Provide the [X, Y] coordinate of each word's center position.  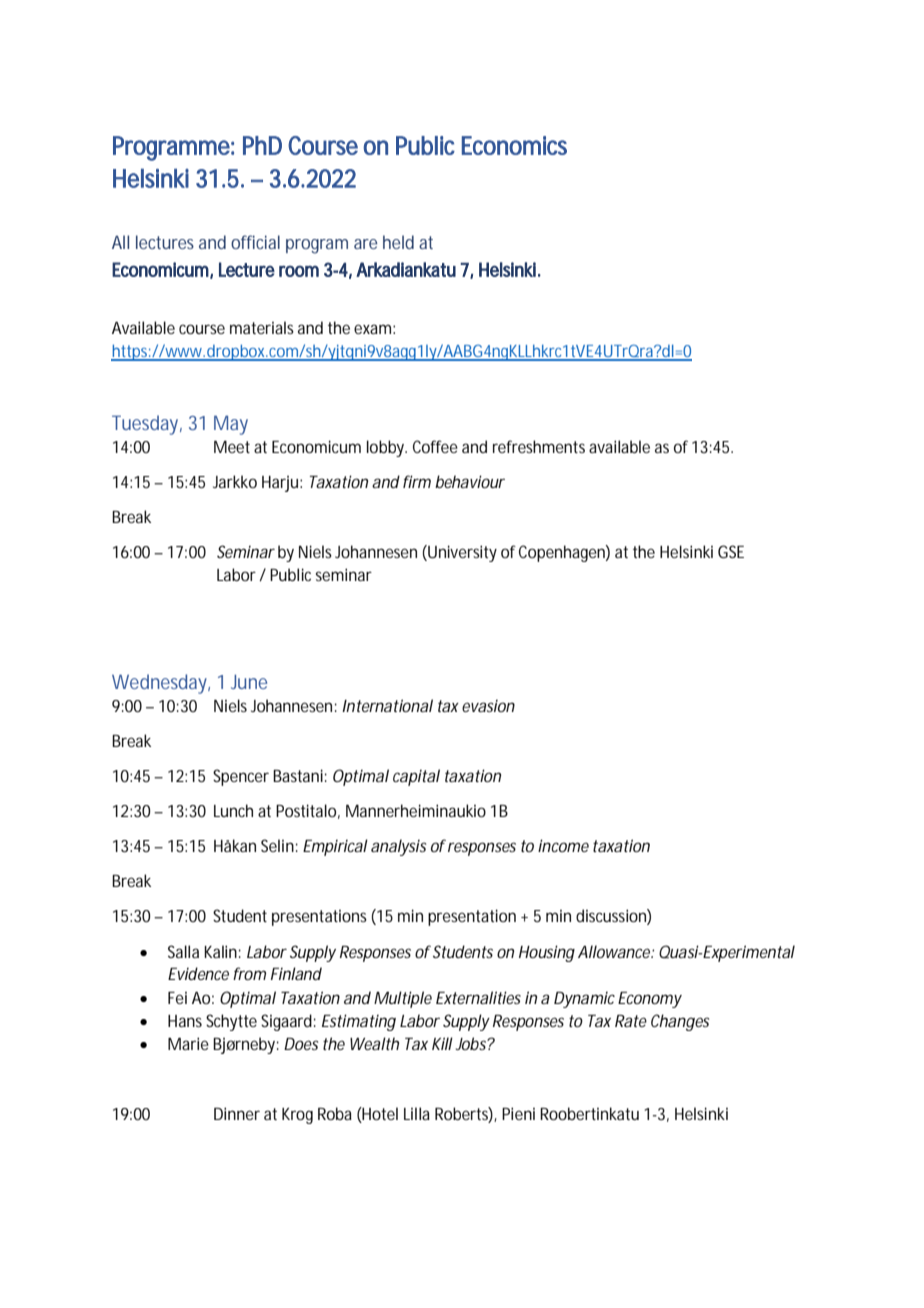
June [249, 682]
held [398, 242]
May [231, 425]
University [461, 553]
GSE [731, 551]
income [563, 845]
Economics [514, 145]
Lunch [233, 810]
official [255, 242]
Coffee [435, 446]
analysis [398, 847]
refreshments [539, 446]
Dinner [237, 1113]
